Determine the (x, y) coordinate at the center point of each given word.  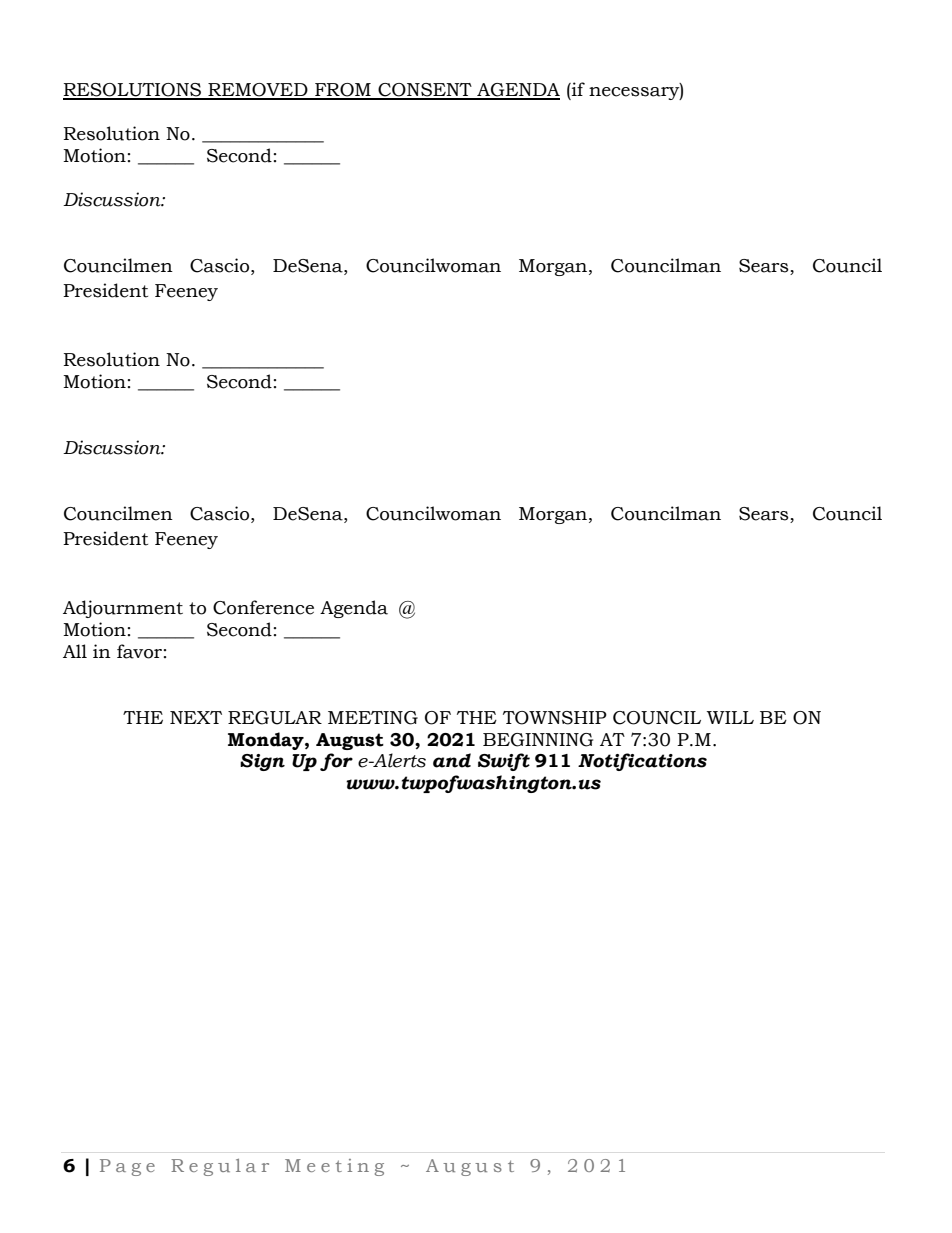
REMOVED (258, 91)
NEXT (196, 717)
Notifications (642, 762)
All (75, 651)
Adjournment (123, 609)
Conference (263, 607)
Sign (262, 762)
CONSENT (425, 91)
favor (139, 651)
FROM (343, 91)
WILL (730, 717)
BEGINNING (538, 740)
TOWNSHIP (555, 718)
